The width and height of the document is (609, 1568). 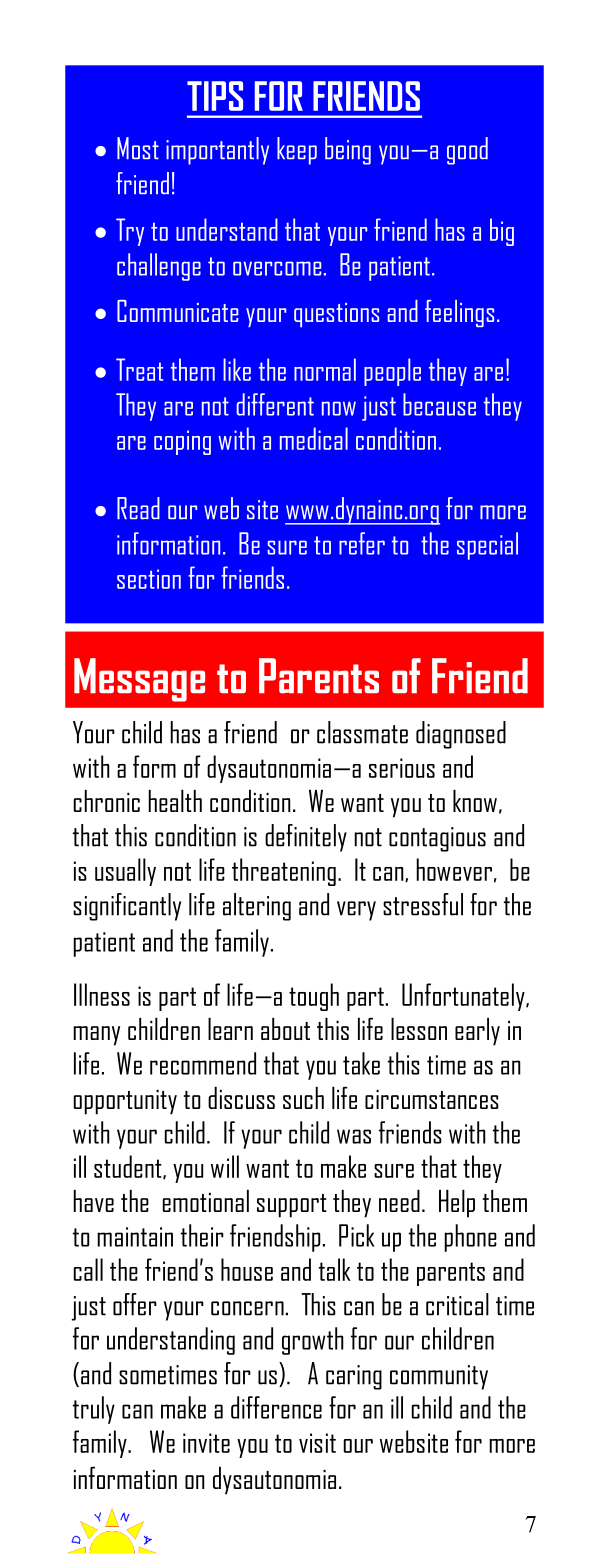 What do you see at coordinates (94, 1410) in the document?
I see `truly` at bounding box center [94, 1410].
